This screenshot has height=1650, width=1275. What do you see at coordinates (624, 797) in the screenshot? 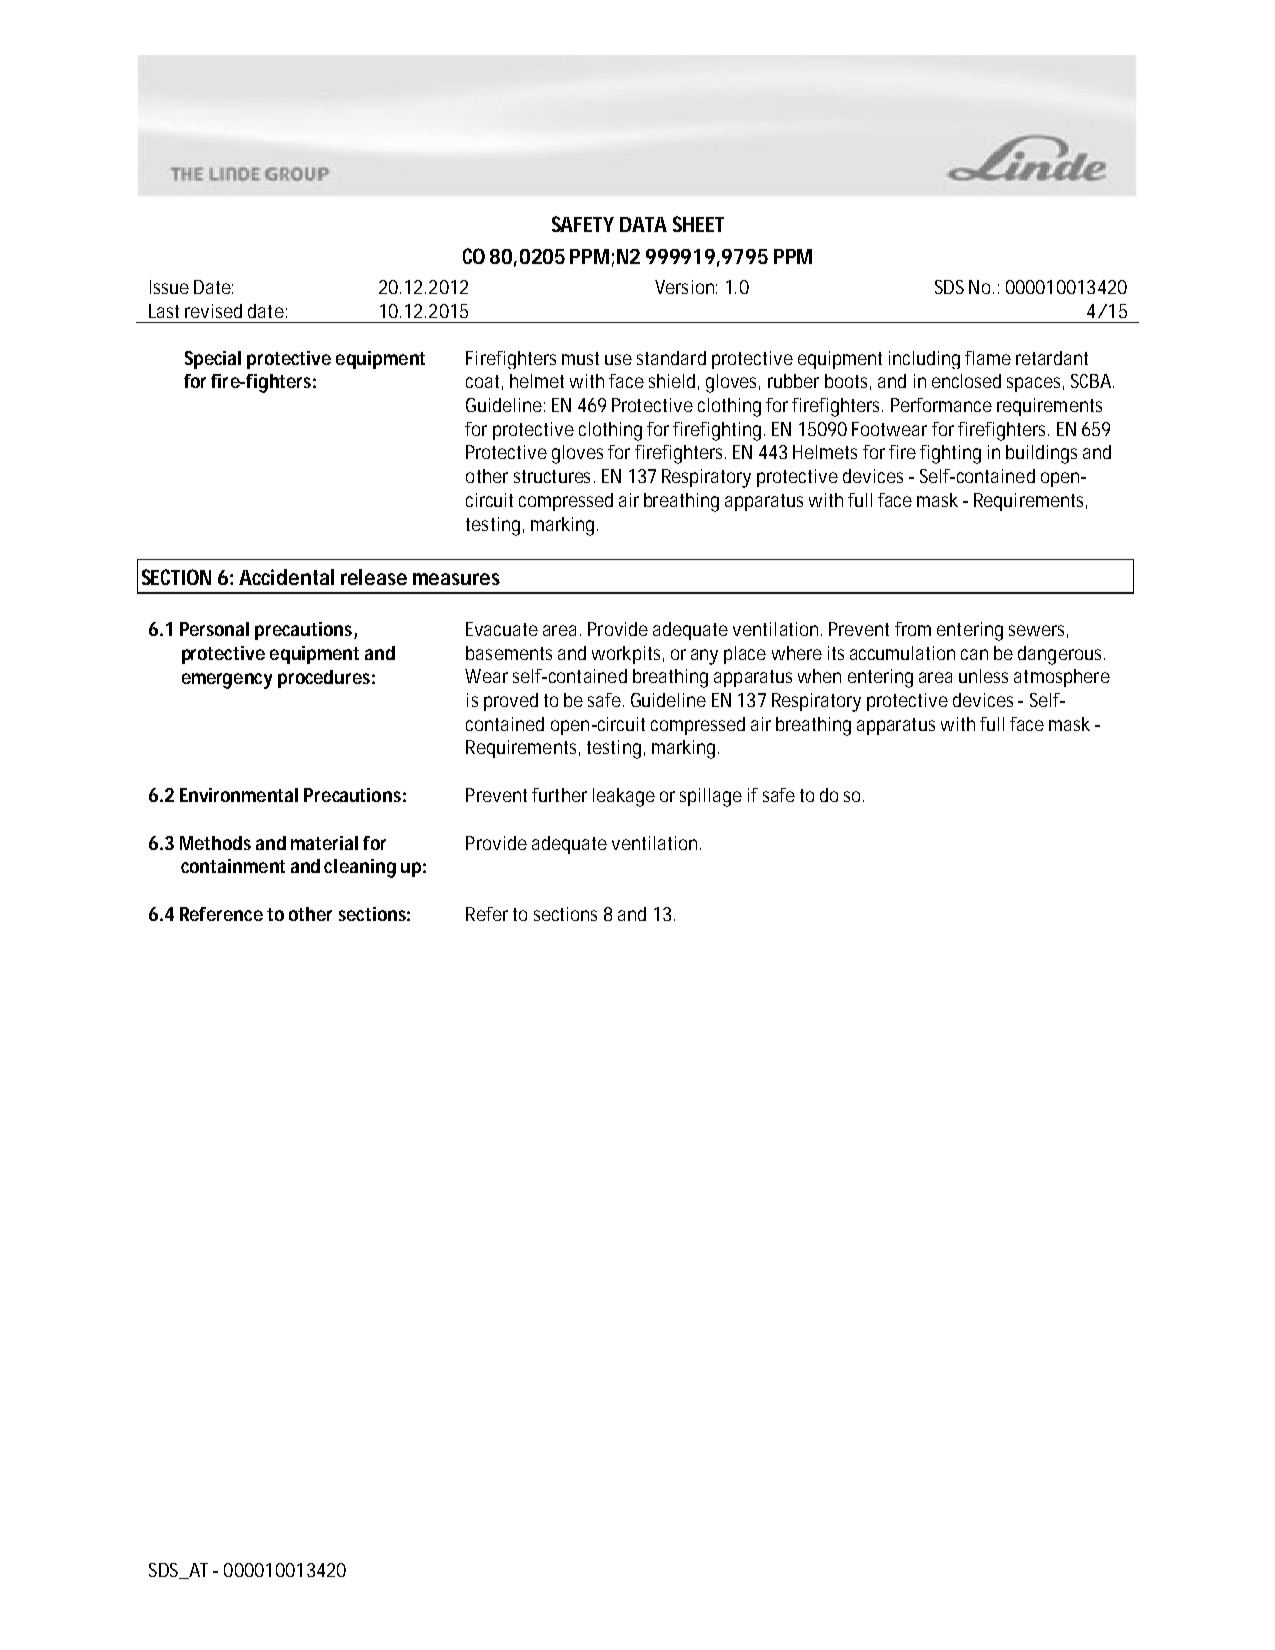
I see `leakage` at bounding box center [624, 797].
